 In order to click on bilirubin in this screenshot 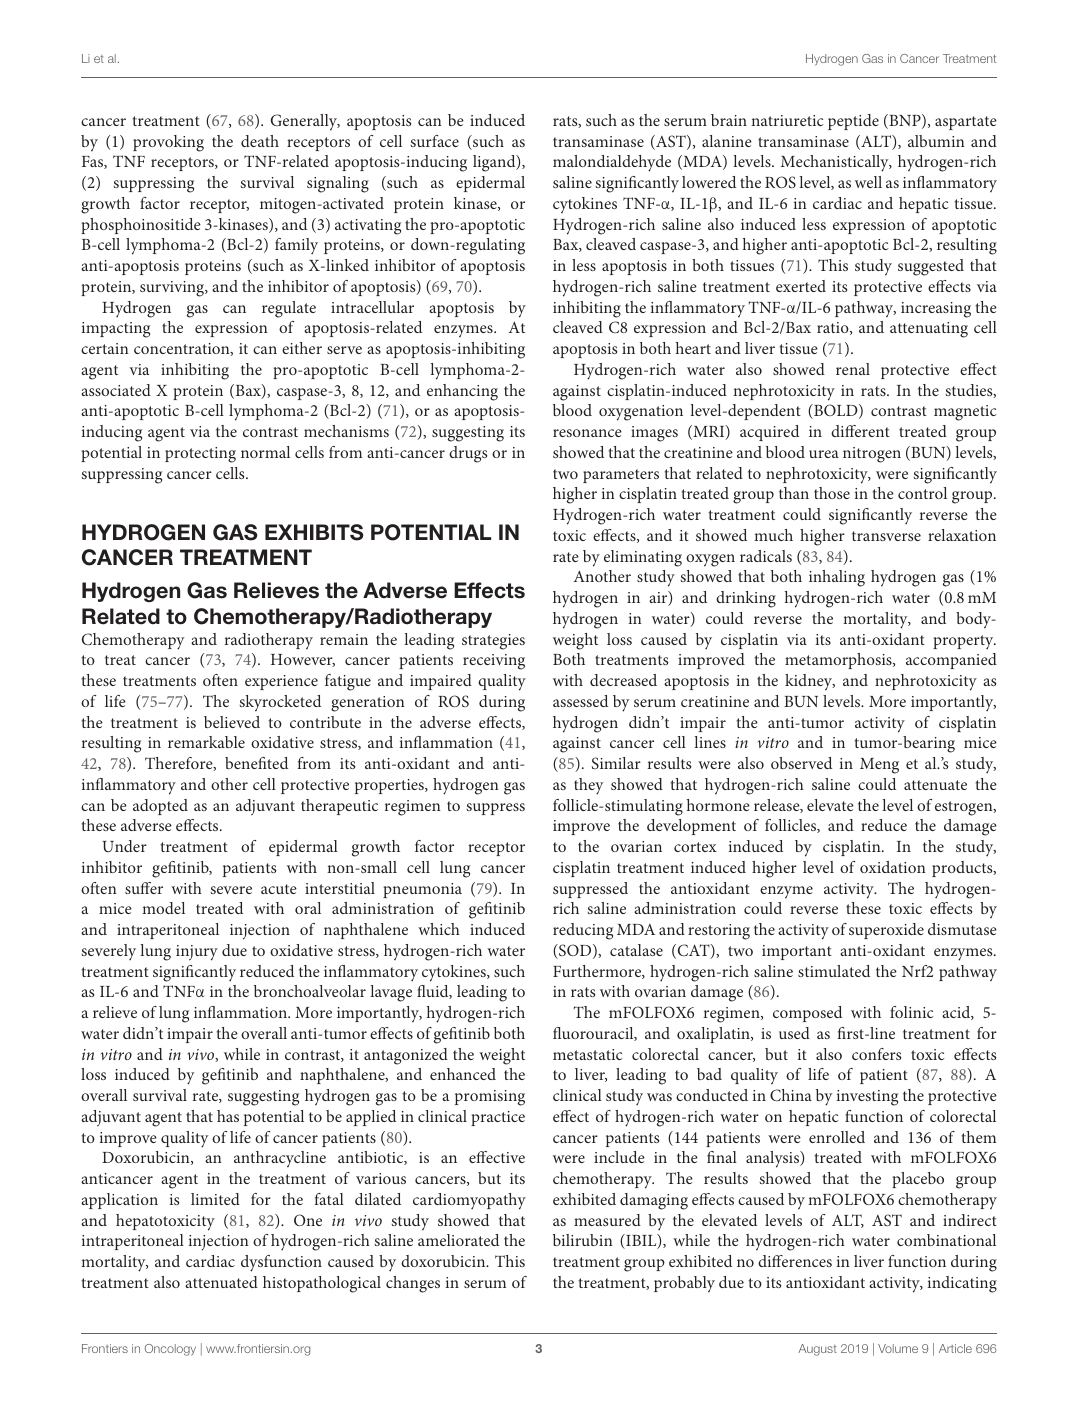, I will do `click(583, 1240)`.
